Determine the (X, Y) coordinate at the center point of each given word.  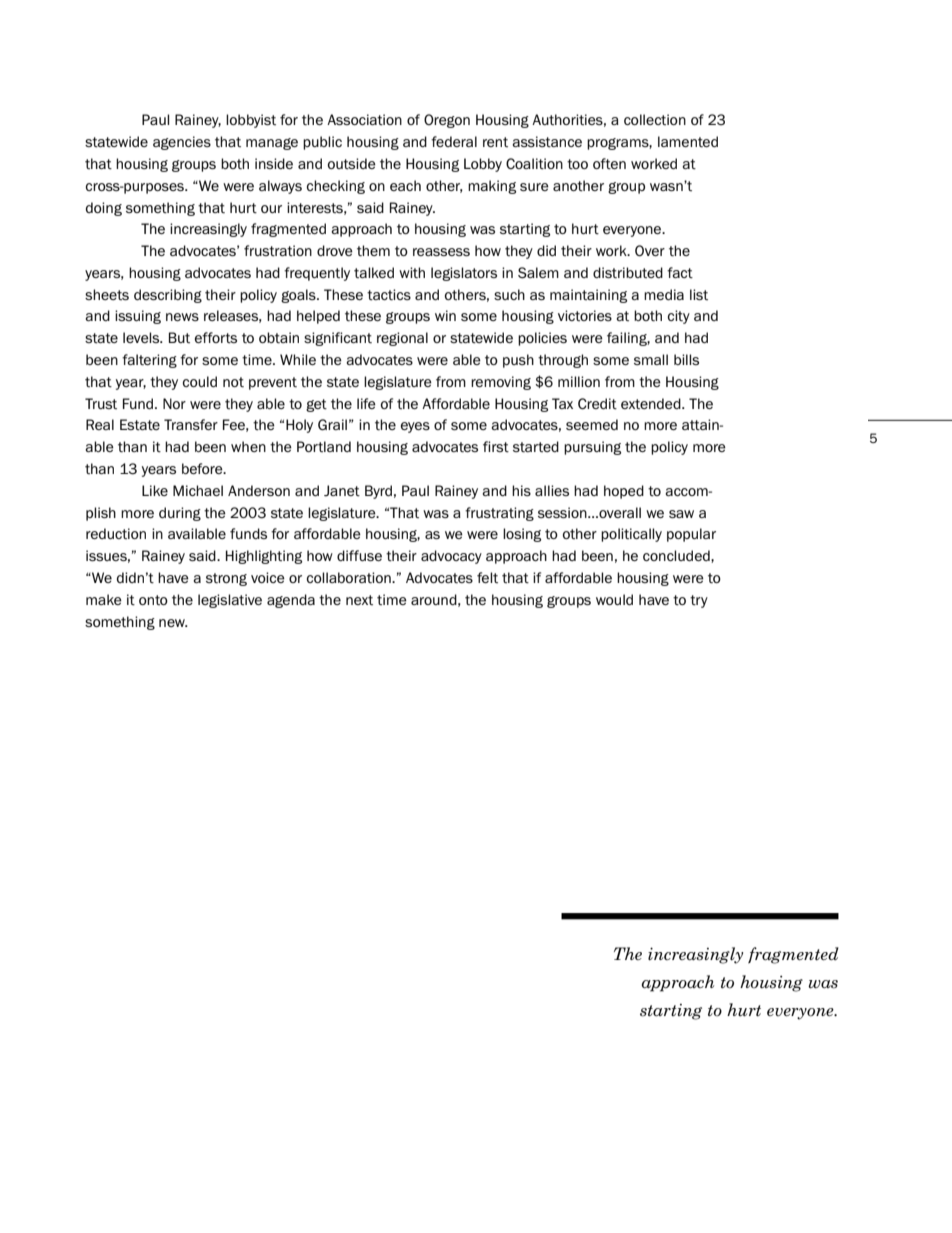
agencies (182, 143)
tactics (389, 295)
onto (153, 600)
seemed (592, 424)
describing (168, 296)
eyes (415, 427)
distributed (628, 273)
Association (364, 120)
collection (655, 119)
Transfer (191, 424)
